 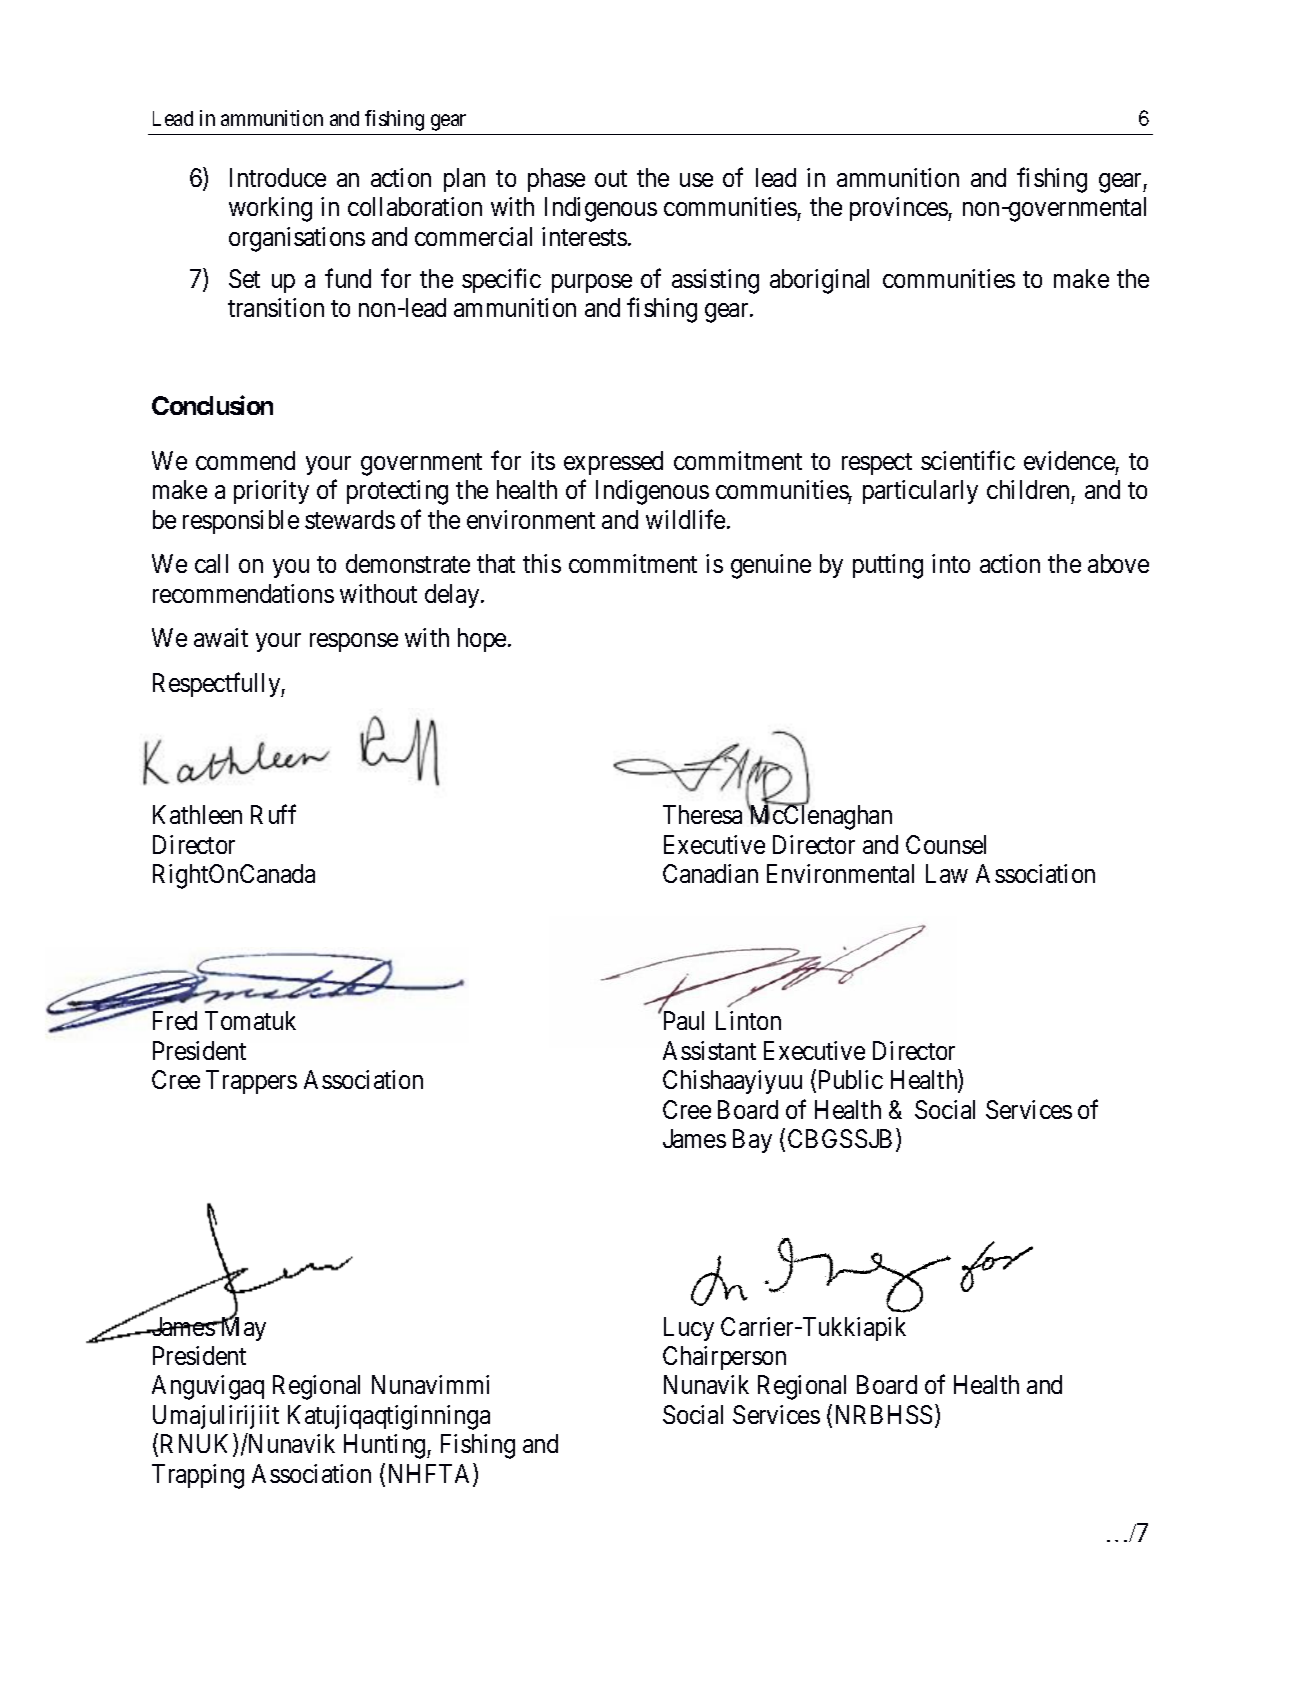 I want to click on Public, so click(x=851, y=1079).
